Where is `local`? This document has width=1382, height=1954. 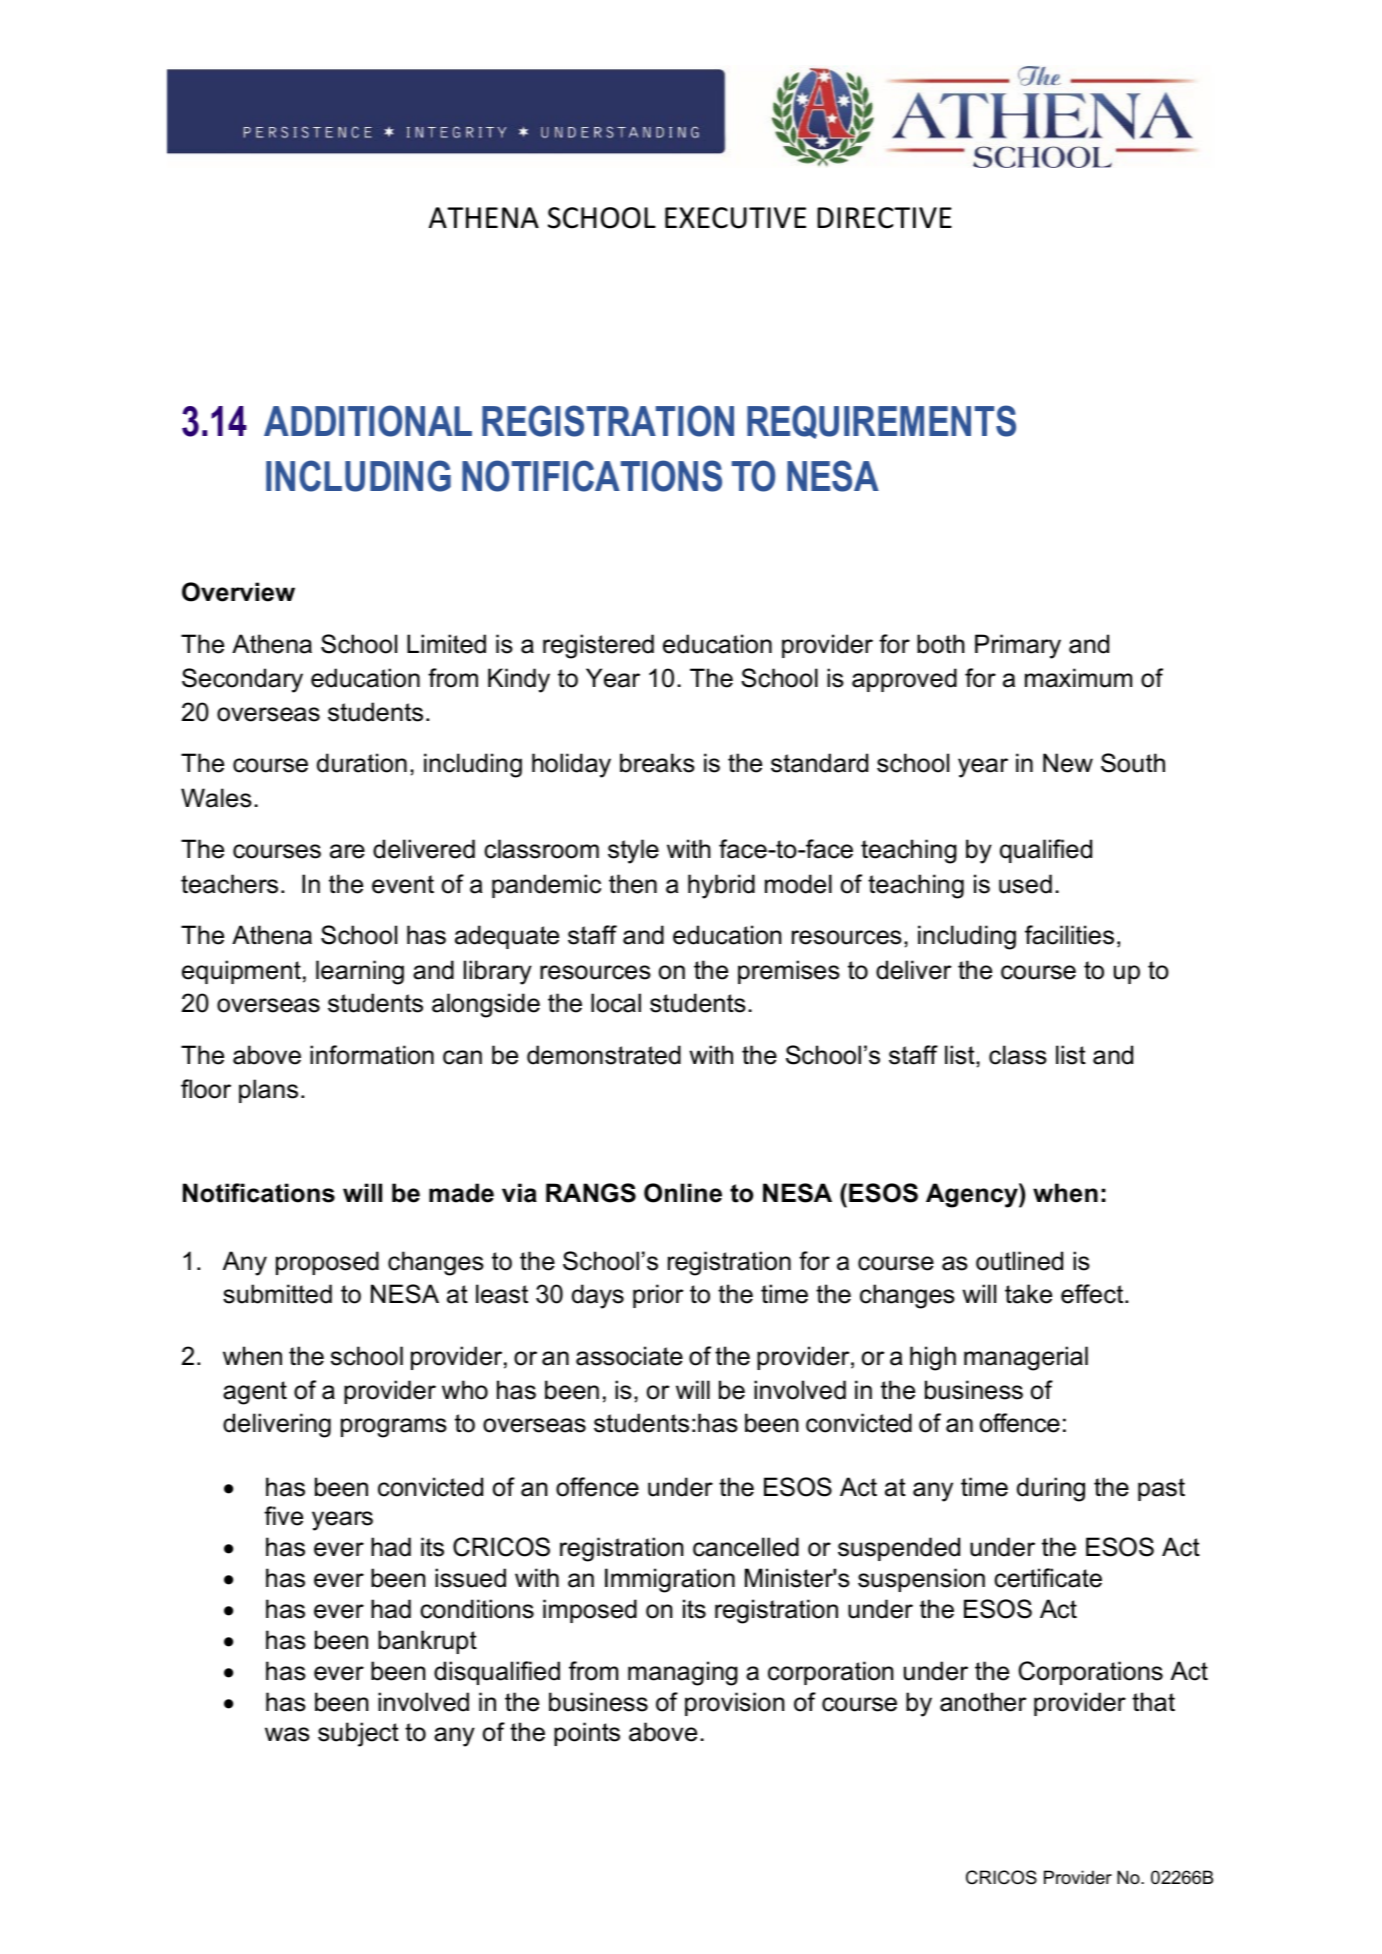 local is located at coordinates (616, 1003).
